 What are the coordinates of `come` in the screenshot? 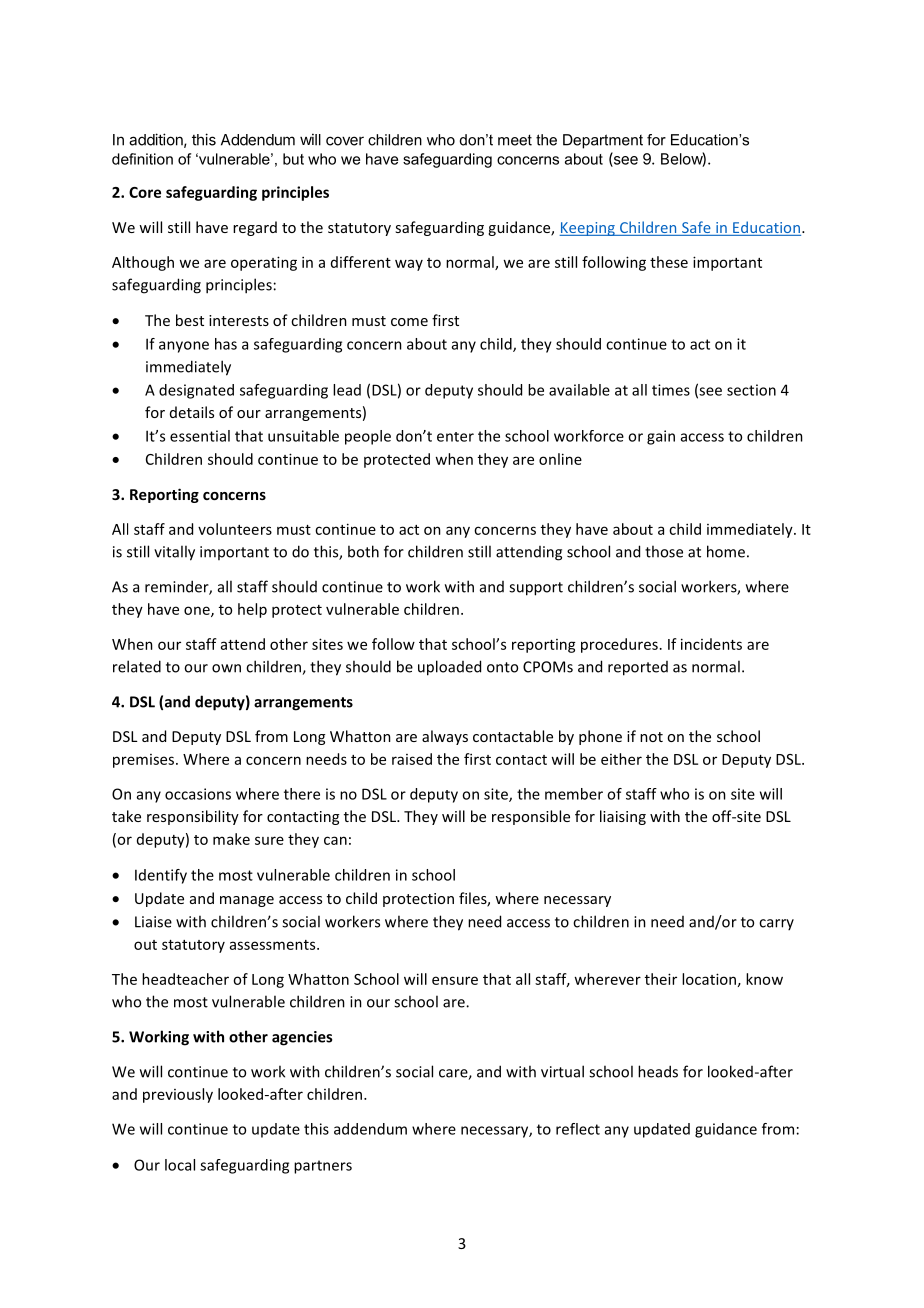 It's located at (409, 322).
